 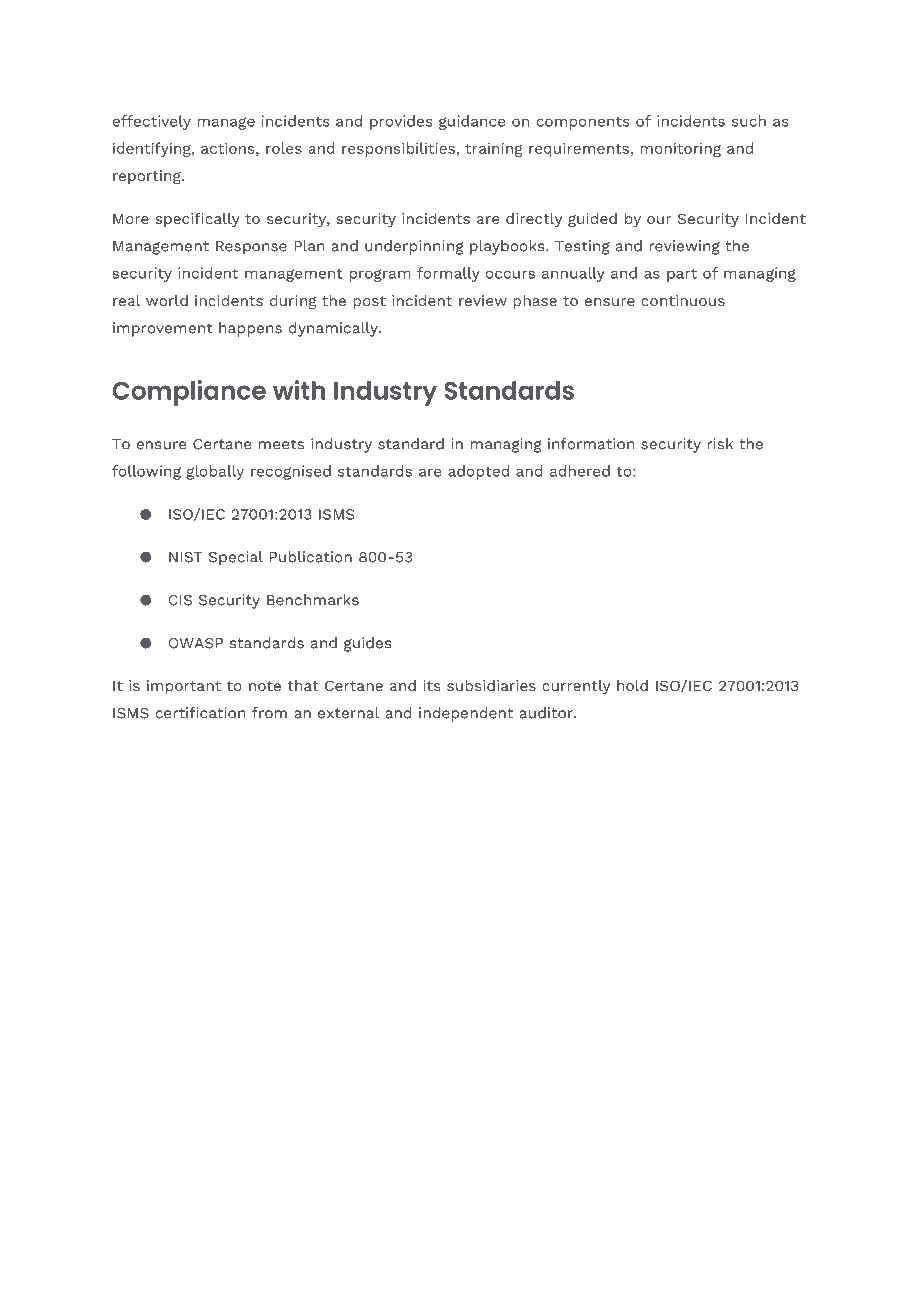 What do you see at coordinates (184, 687) in the image?
I see `important` at bounding box center [184, 687].
